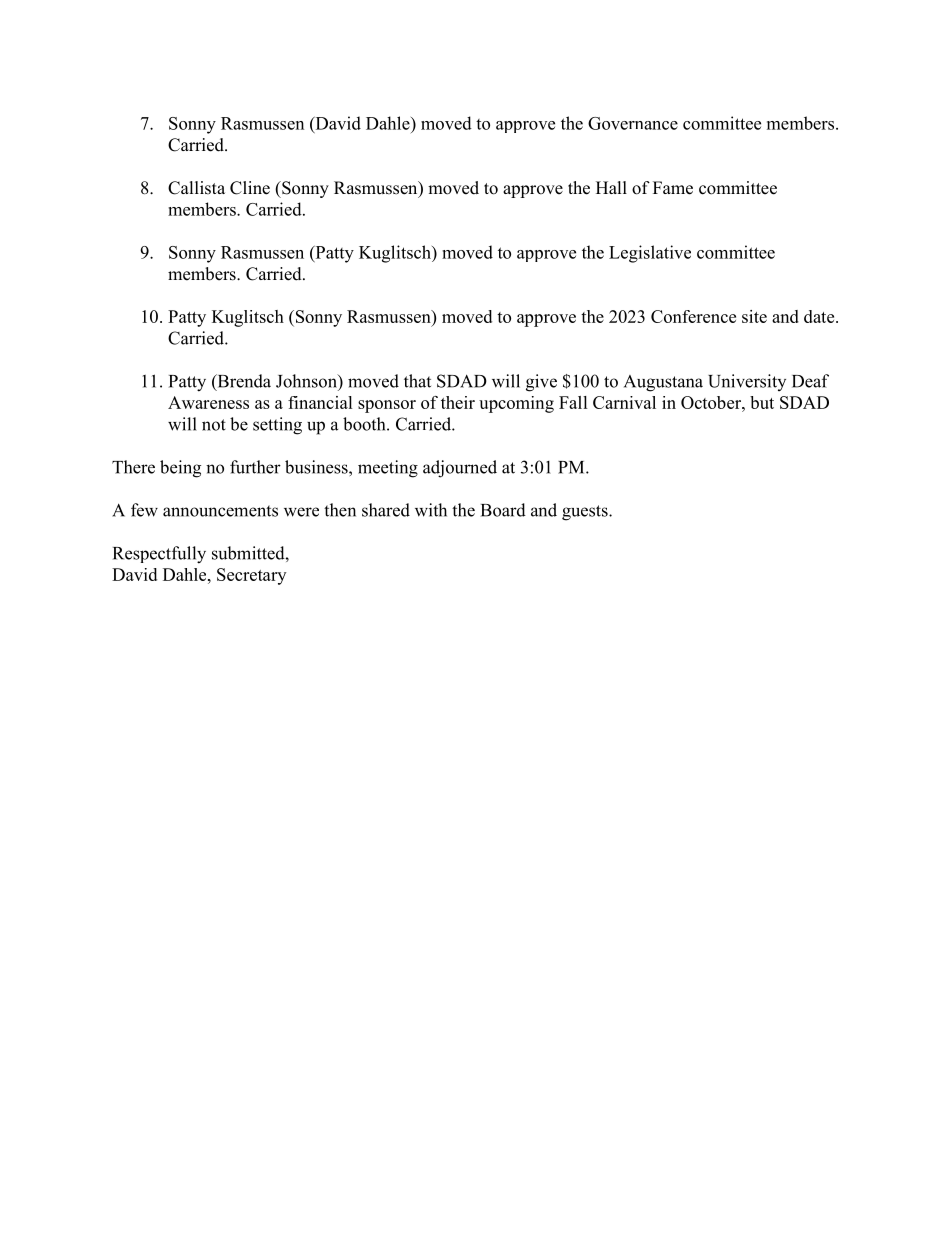  What do you see at coordinates (673, 188) in the screenshot?
I see `Fame` at bounding box center [673, 188].
